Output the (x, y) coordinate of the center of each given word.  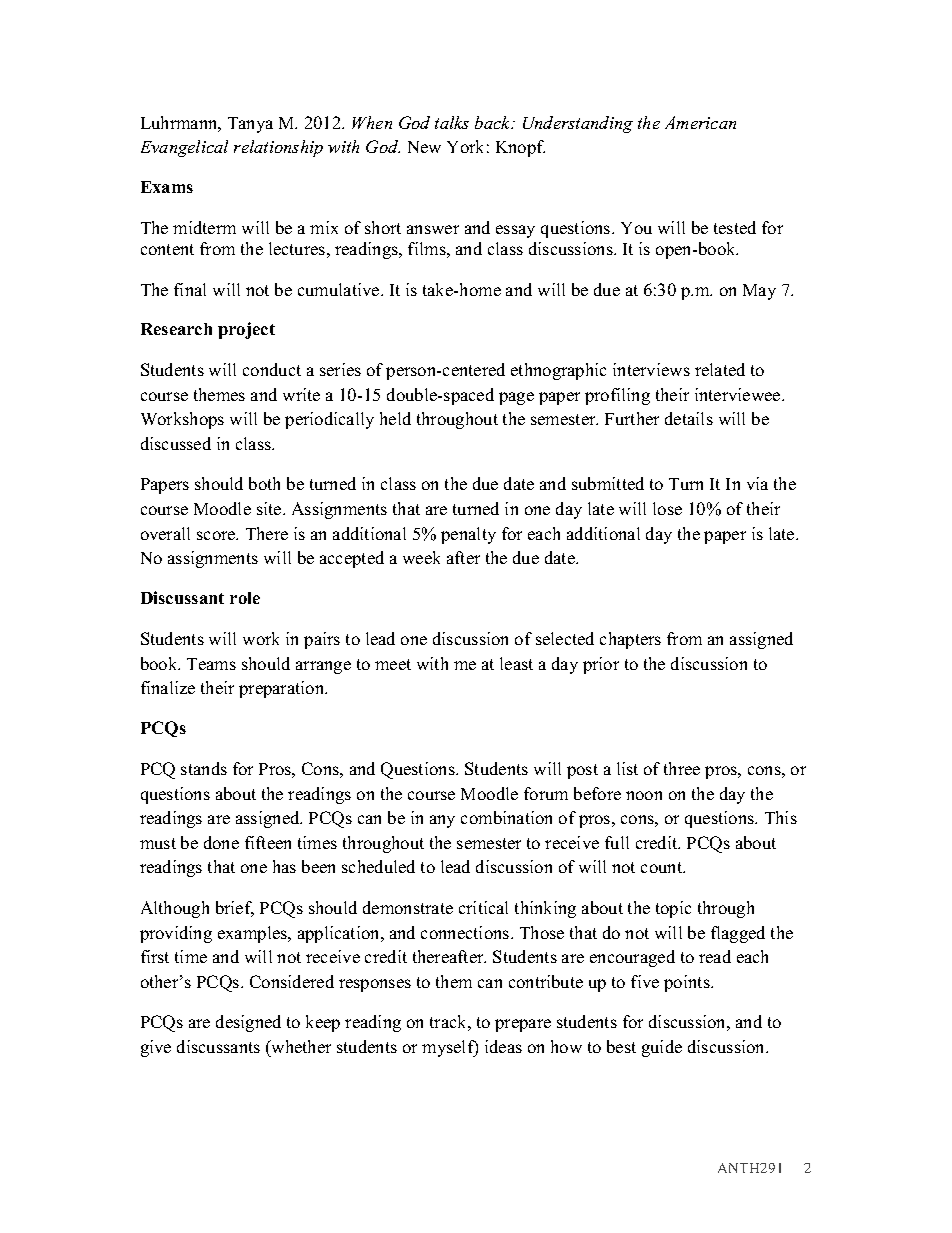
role (245, 598)
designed (248, 1023)
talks (452, 122)
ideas (503, 1046)
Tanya (250, 125)
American (700, 122)
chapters (630, 640)
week (421, 557)
